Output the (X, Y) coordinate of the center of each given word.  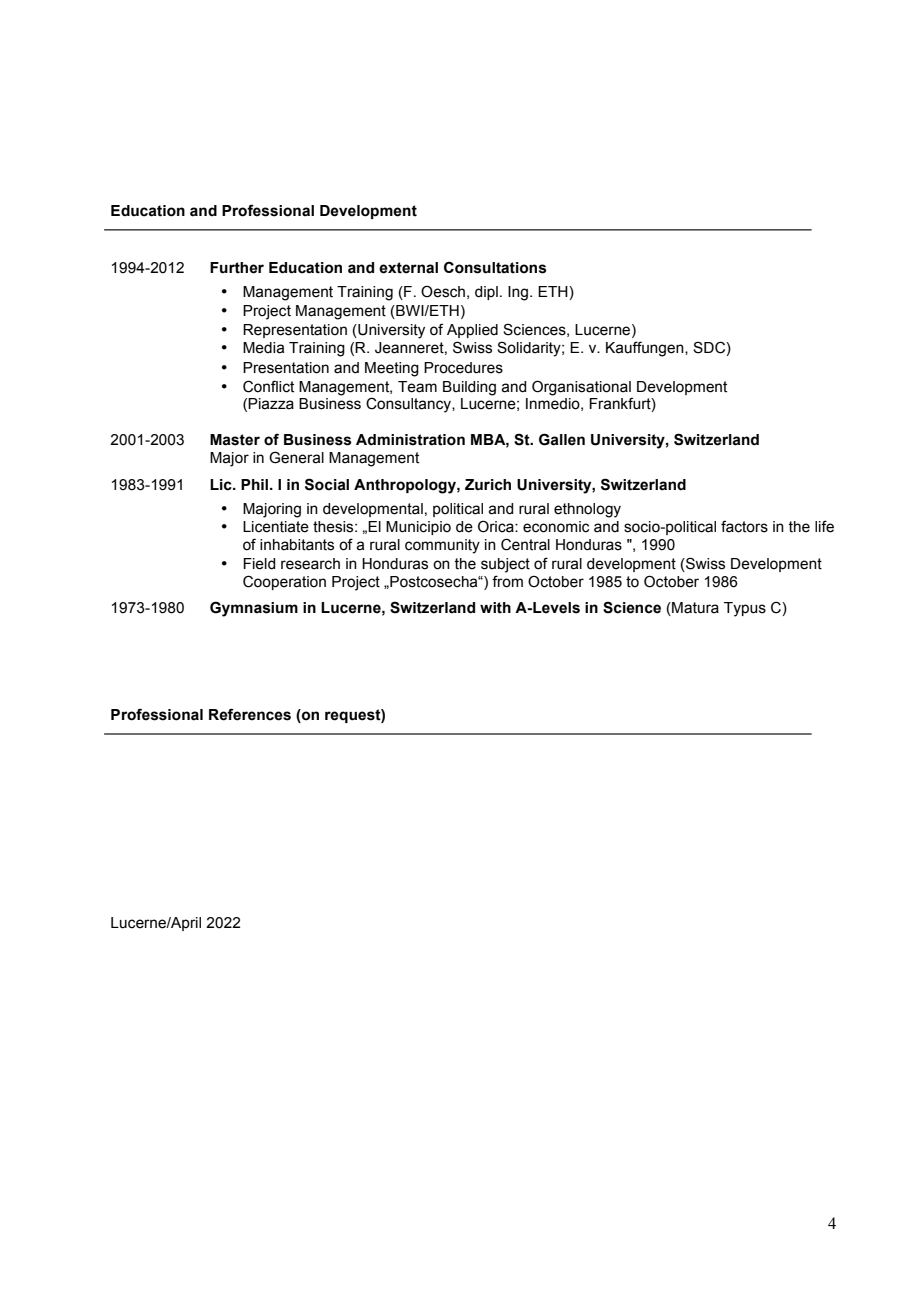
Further (237, 268)
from (507, 581)
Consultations (495, 267)
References (250, 714)
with (495, 608)
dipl (486, 293)
